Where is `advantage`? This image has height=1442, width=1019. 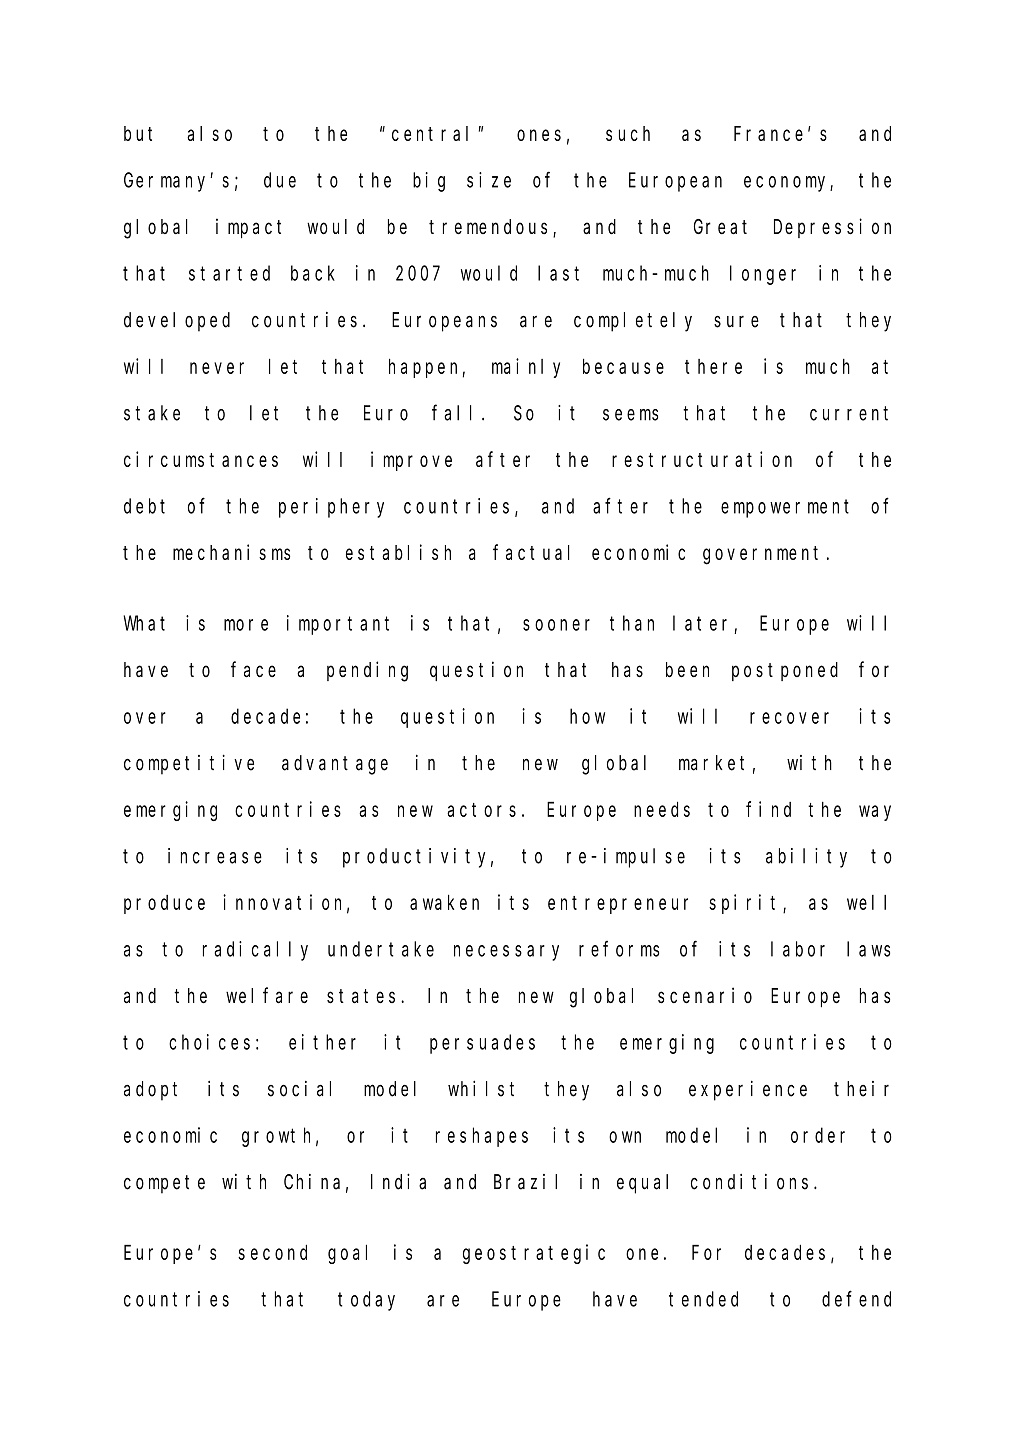
advantage is located at coordinates (335, 765).
